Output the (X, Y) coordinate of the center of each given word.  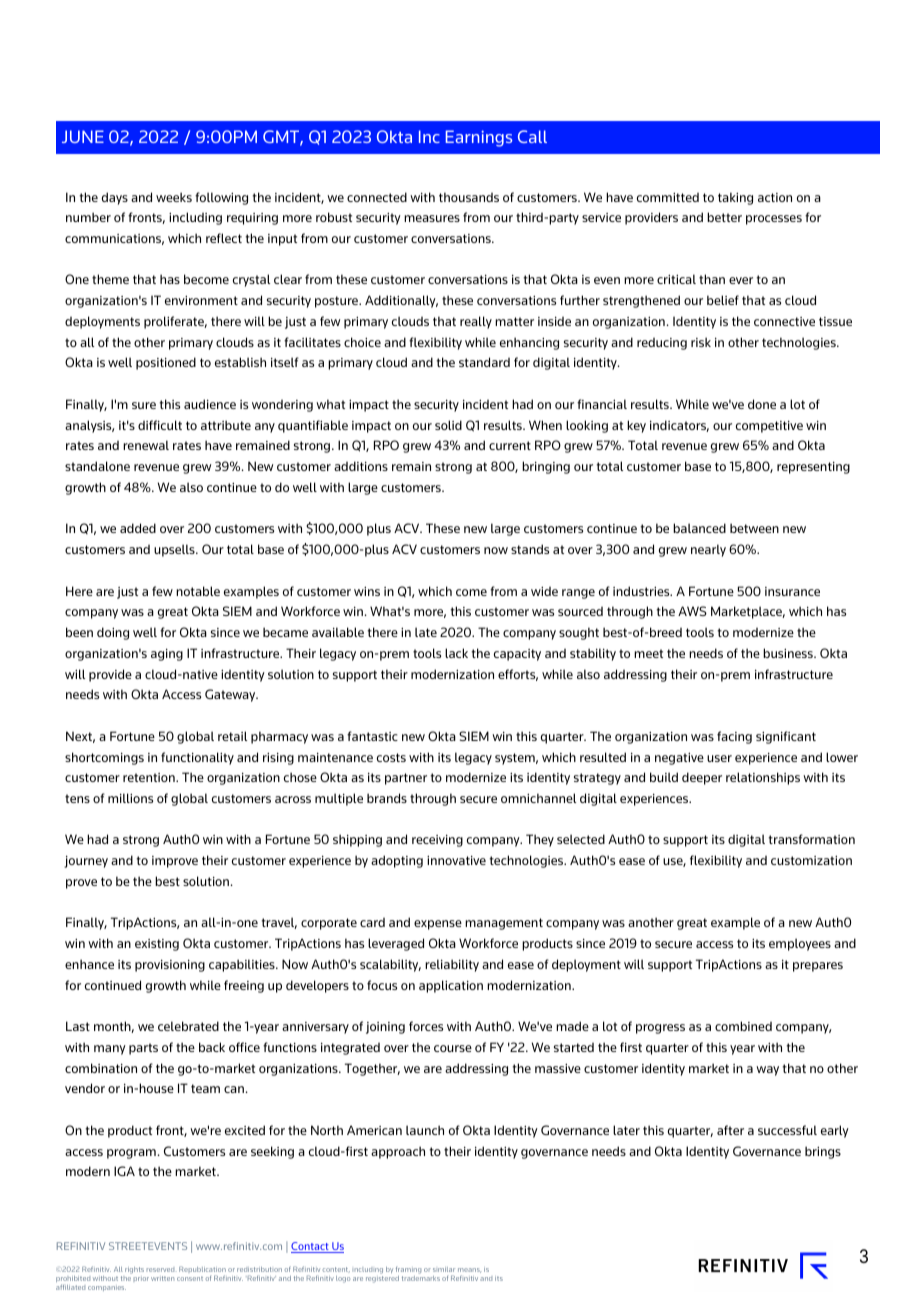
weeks (174, 197)
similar (444, 1269)
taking (735, 198)
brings (823, 1152)
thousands (469, 197)
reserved (160, 1270)
